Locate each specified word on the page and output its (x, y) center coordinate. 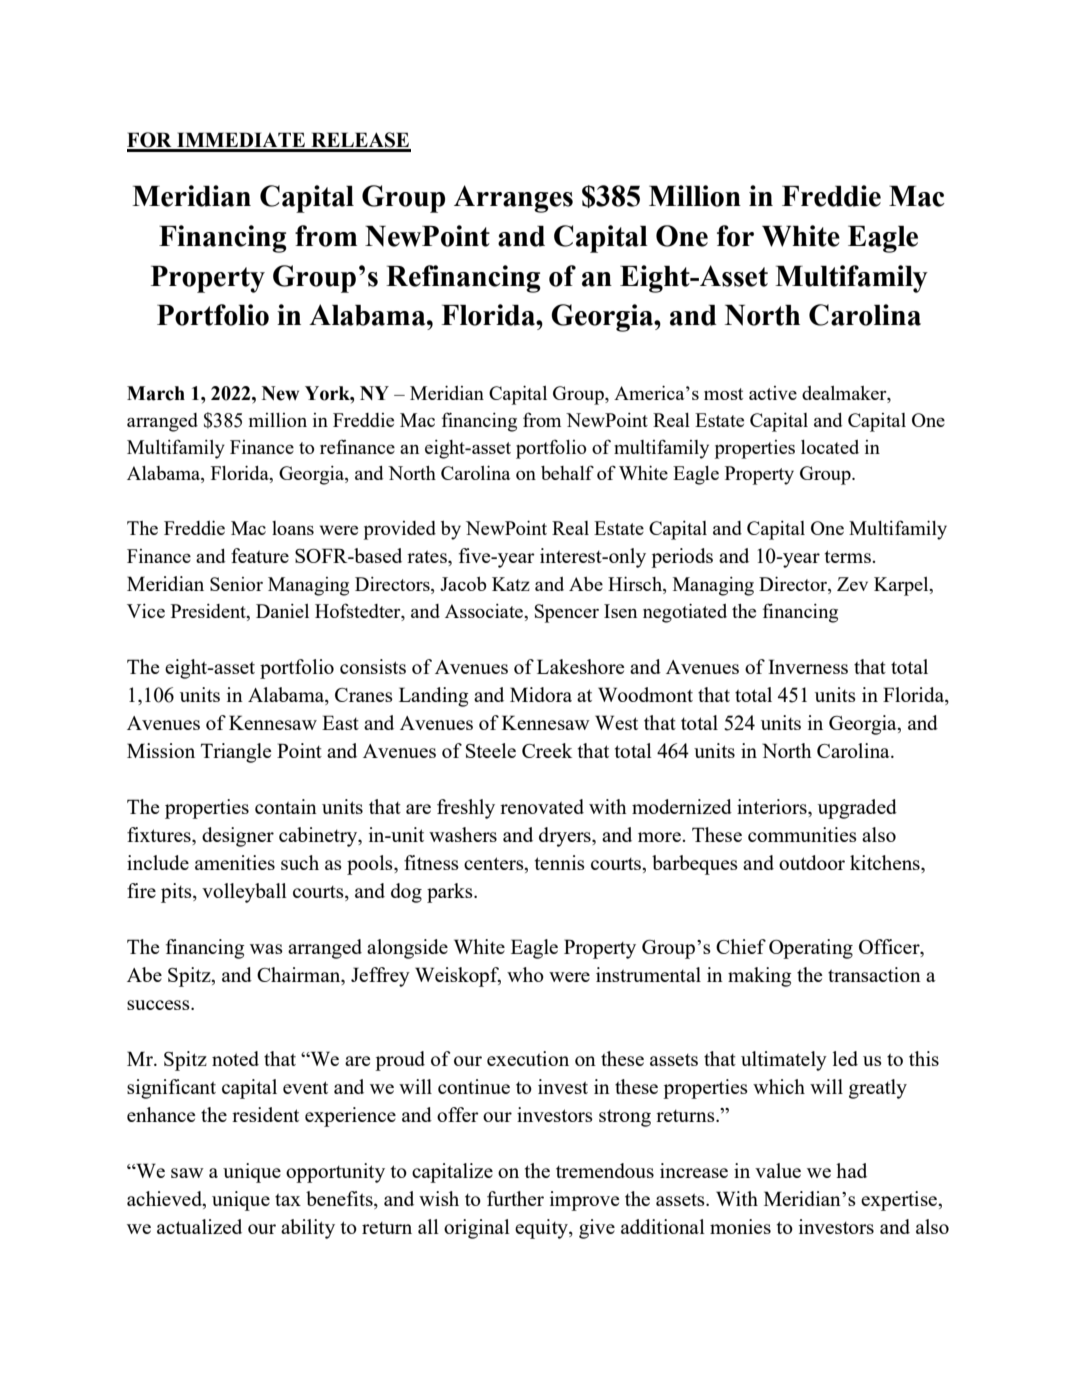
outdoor (812, 862)
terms (849, 556)
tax (288, 1200)
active (773, 393)
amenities (235, 862)
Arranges (513, 199)
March (156, 393)
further (515, 1198)
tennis (560, 862)
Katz (511, 584)
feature (260, 555)
